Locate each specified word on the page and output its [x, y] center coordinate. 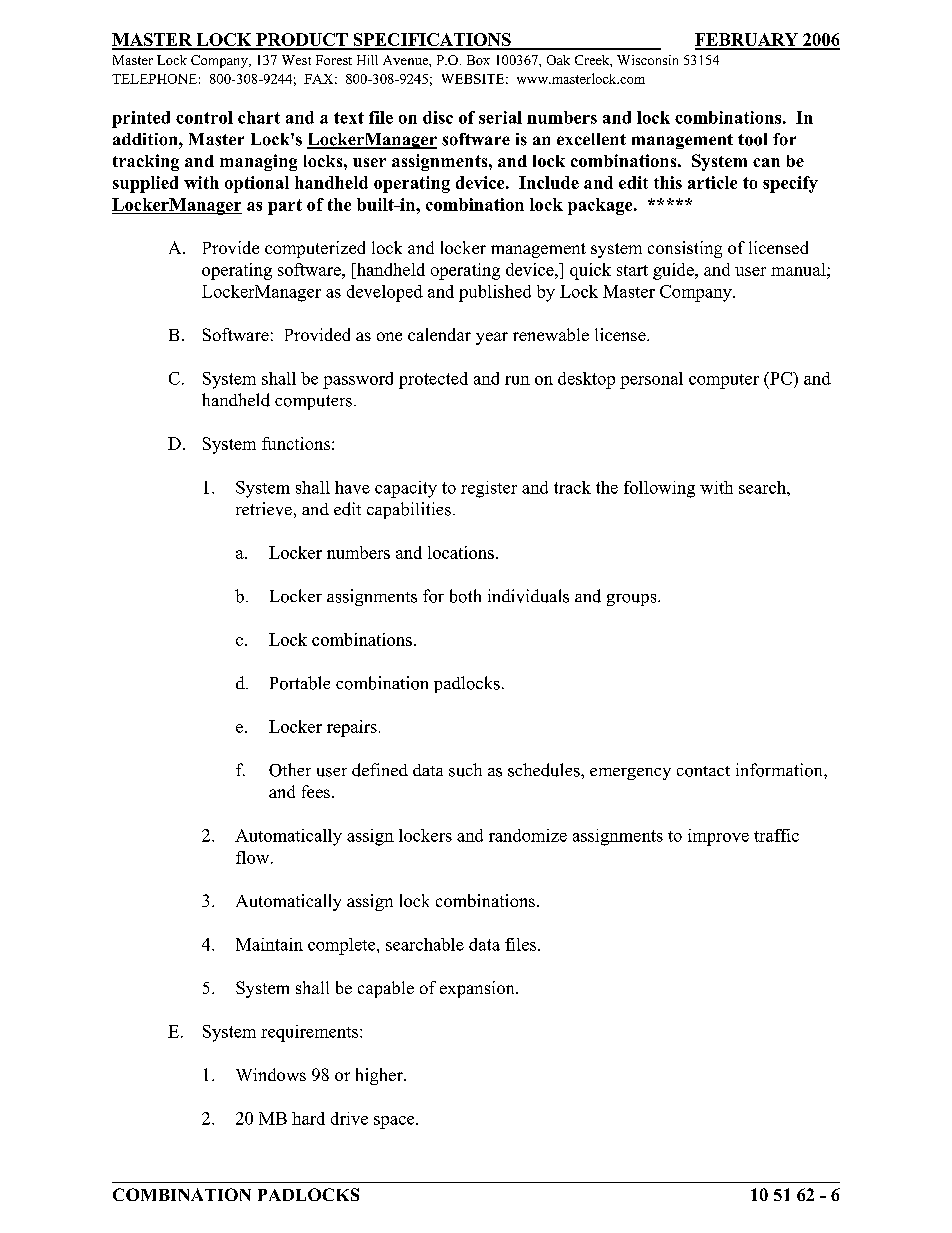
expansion [478, 989]
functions [296, 443]
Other [290, 770]
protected [433, 380]
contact [703, 771]
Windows [271, 1074]
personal [651, 380]
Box [478, 60]
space [395, 1122]
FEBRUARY [747, 41]
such [465, 770]
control [204, 117]
